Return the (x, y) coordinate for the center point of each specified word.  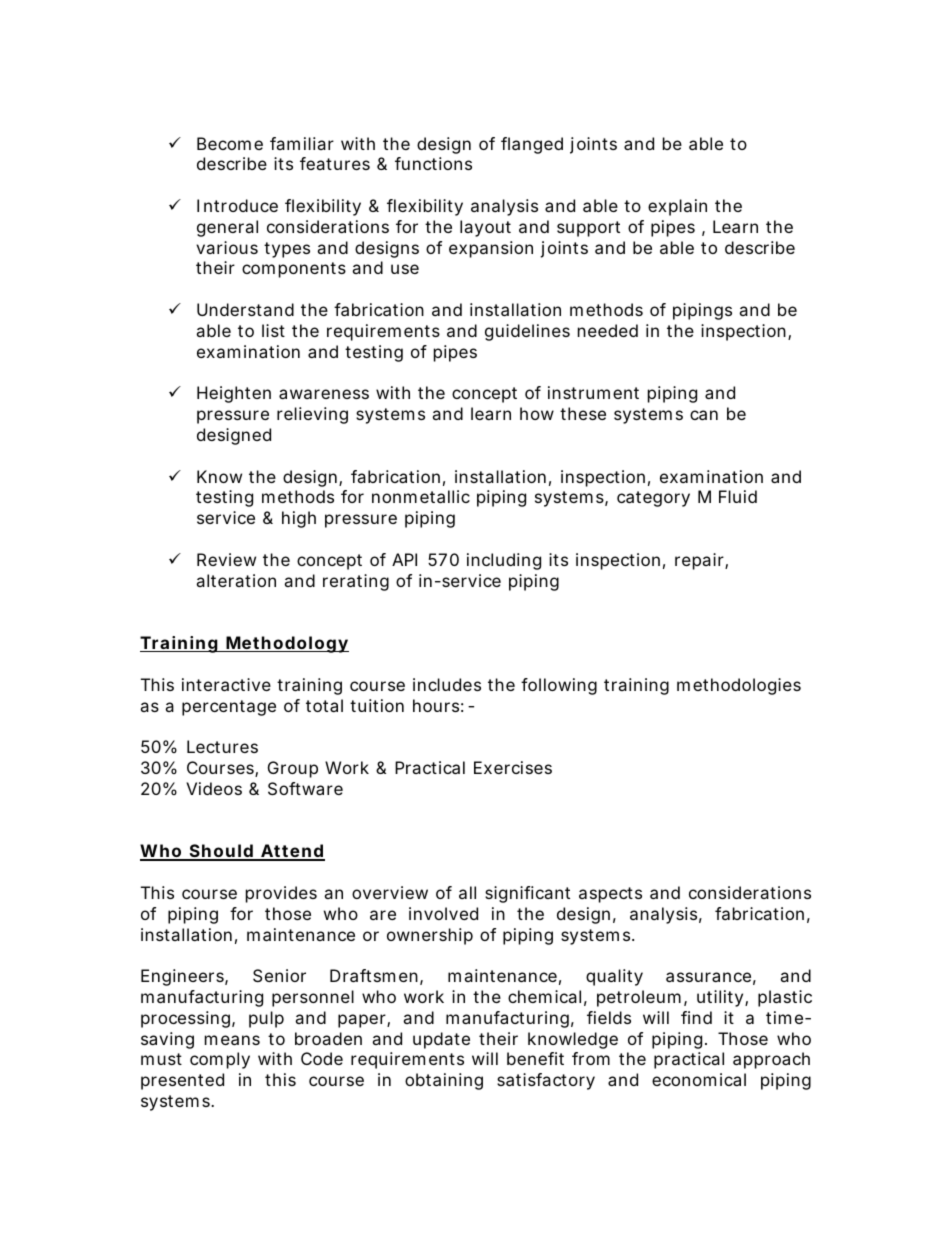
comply (220, 1060)
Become (230, 143)
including (504, 561)
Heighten (234, 394)
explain (677, 207)
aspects (610, 895)
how (537, 413)
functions (433, 163)
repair (700, 561)
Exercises (513, 767)
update (441, 1040)
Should (220, 852)
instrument (593, 392)
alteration (236, 580)
